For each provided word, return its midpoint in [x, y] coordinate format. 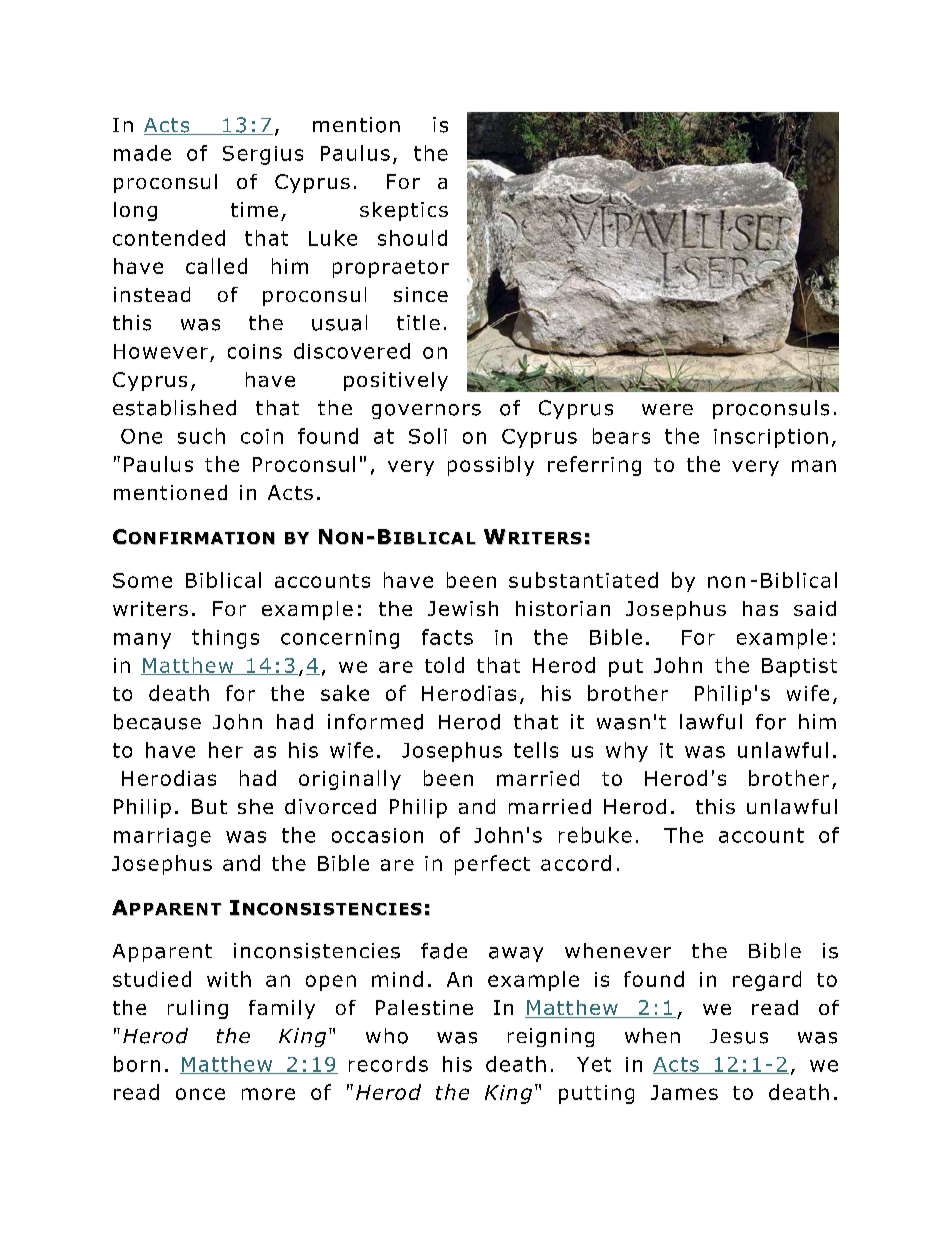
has [760, 608]
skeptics [404, 211]
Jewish [463, 608]
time [254, 209]
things [225, 639]
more [268, 1094]
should [412, 238]
